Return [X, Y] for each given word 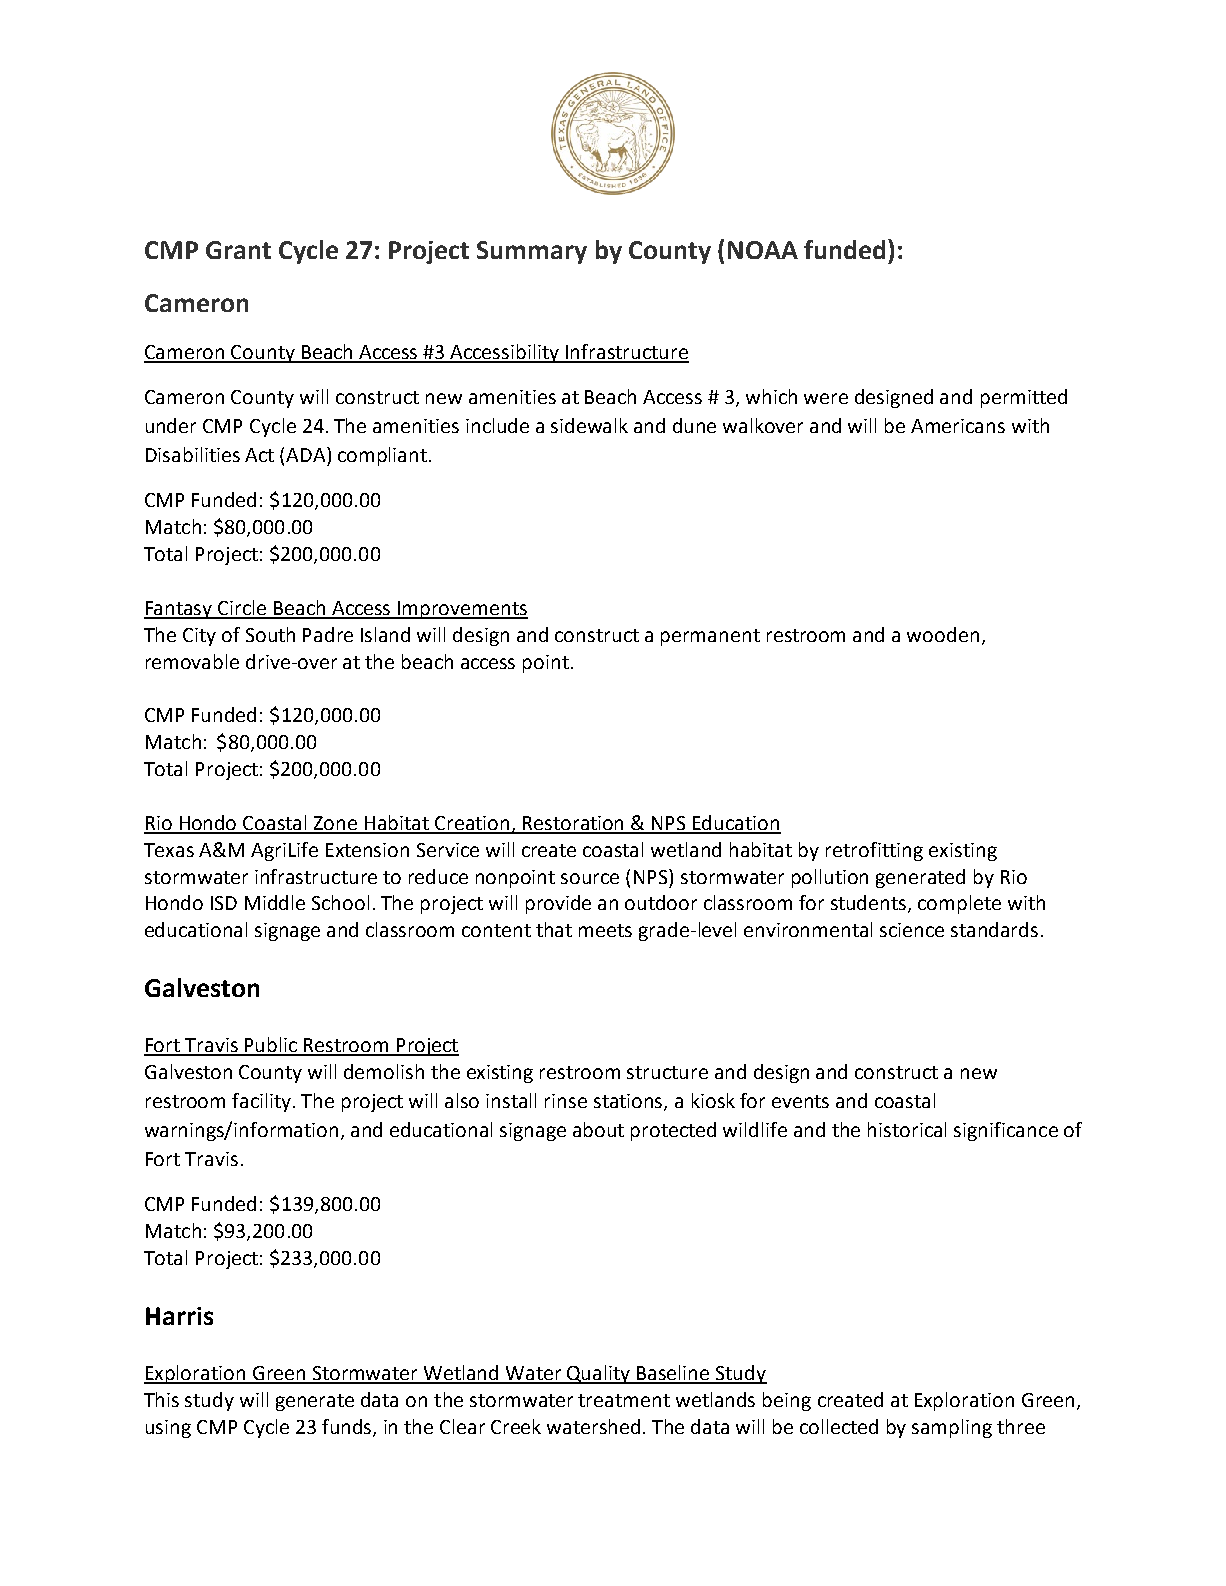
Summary [532, 252]
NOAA [763, 250]
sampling [952, 1428]
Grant [238, 250]
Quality [599, 1374]
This [161, 1399]
